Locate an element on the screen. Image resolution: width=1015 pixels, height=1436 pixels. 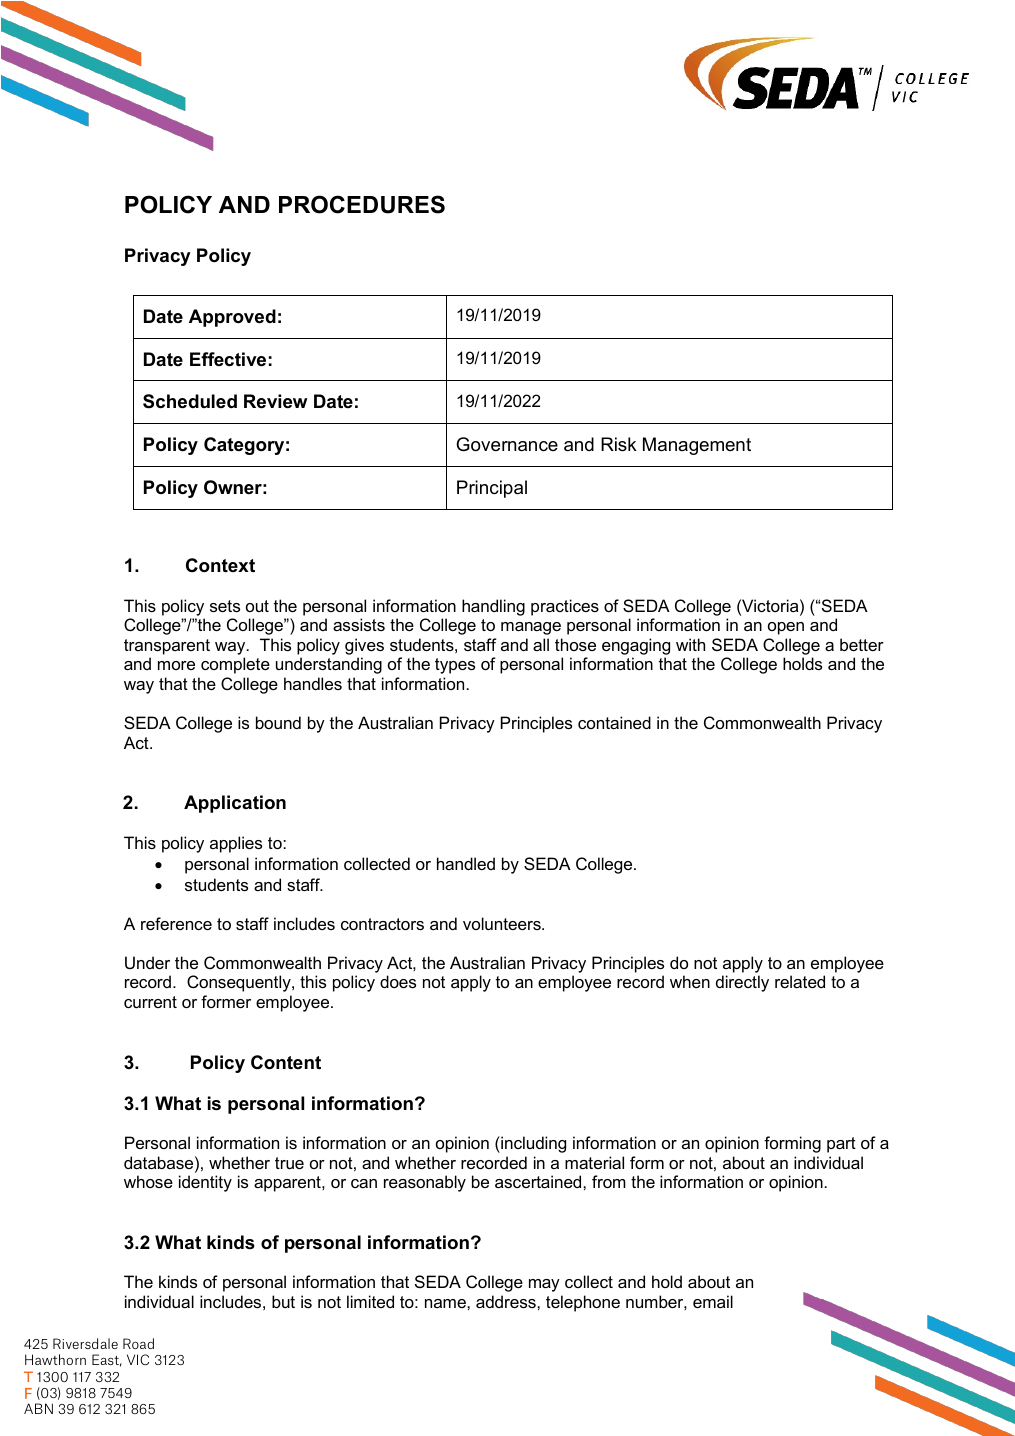
directly is located at coordinates (742, 983).
